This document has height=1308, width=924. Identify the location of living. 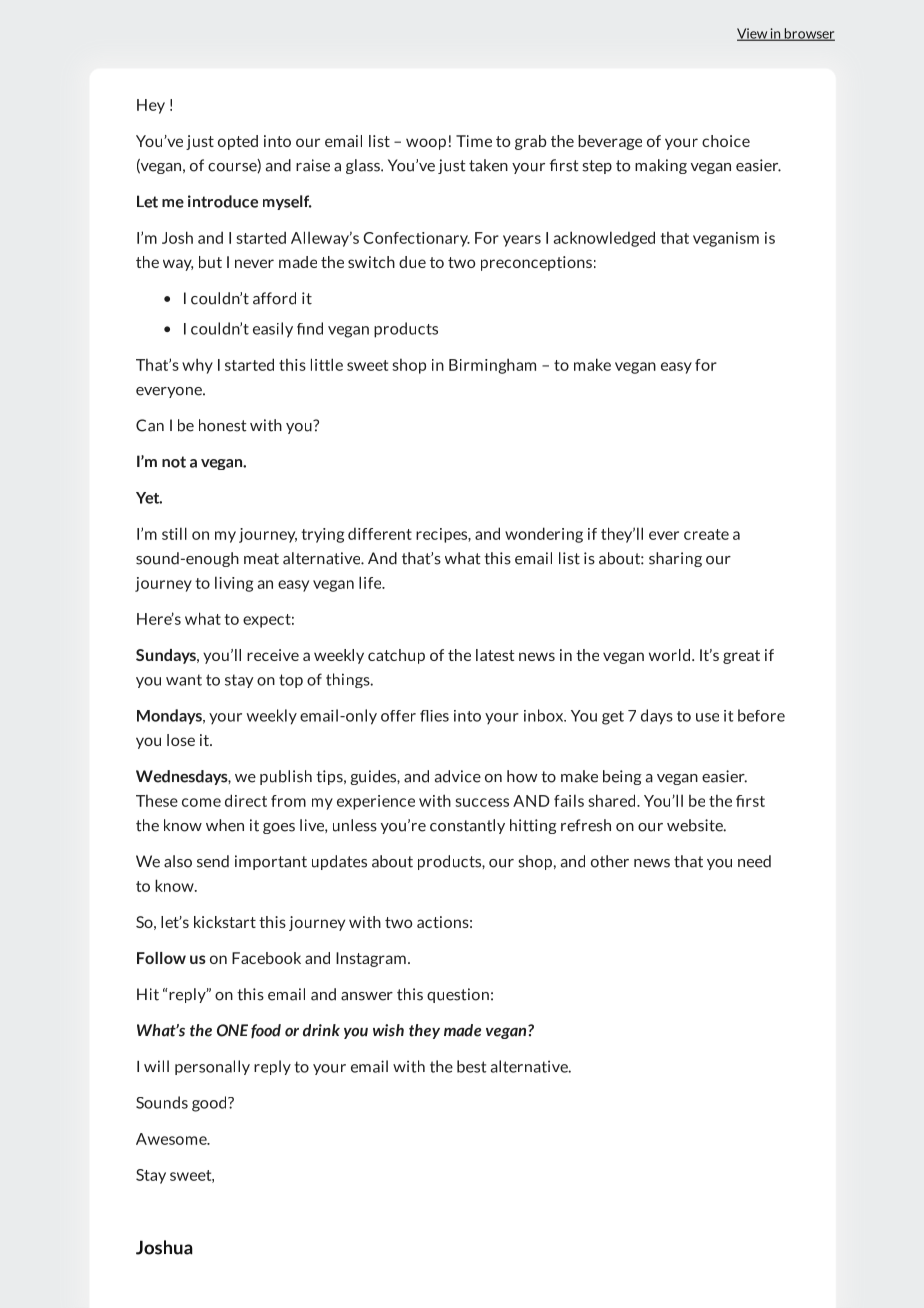
(234, 584).
